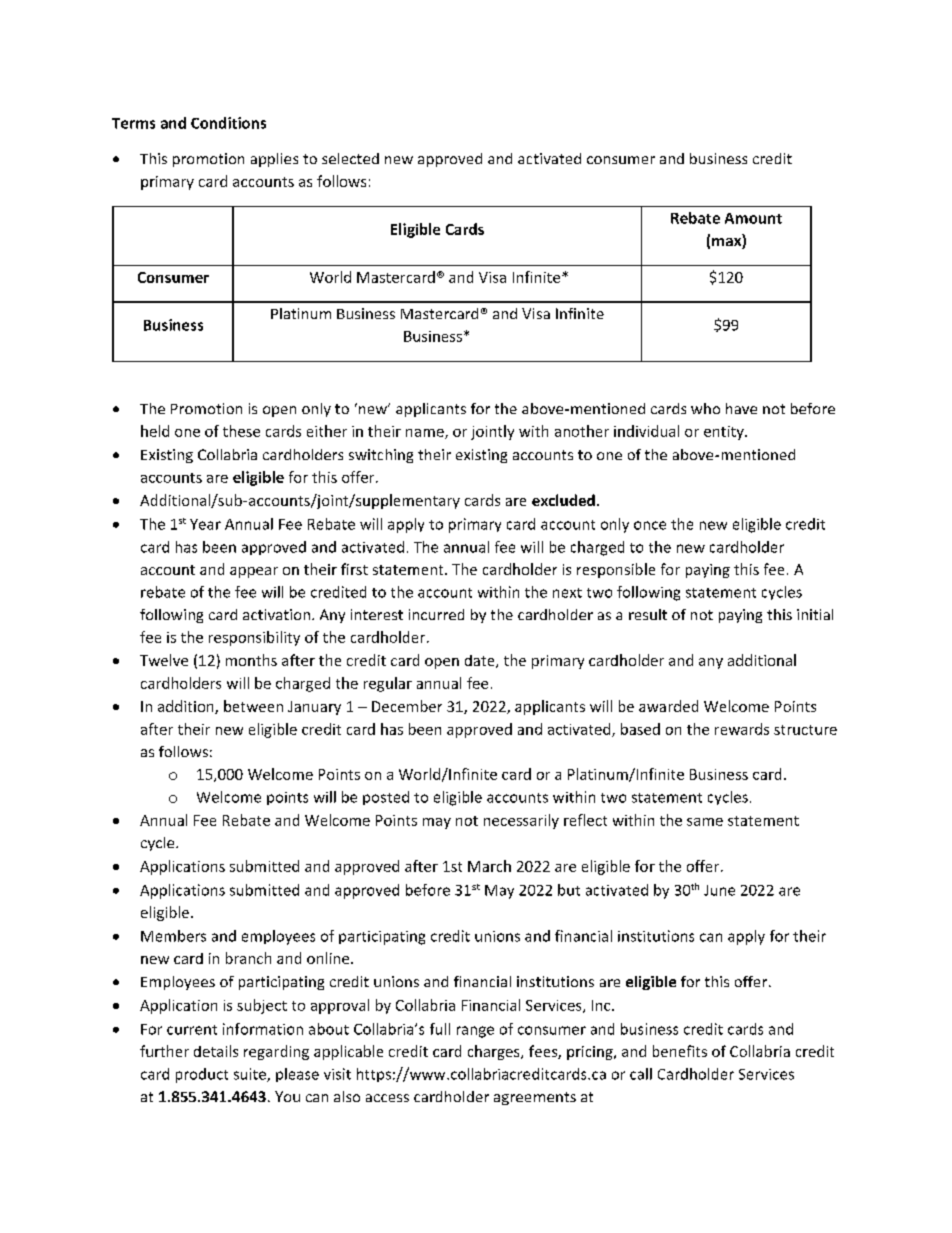 This page has width=952, height=1233. I want to click on between, so click(253, 706).
